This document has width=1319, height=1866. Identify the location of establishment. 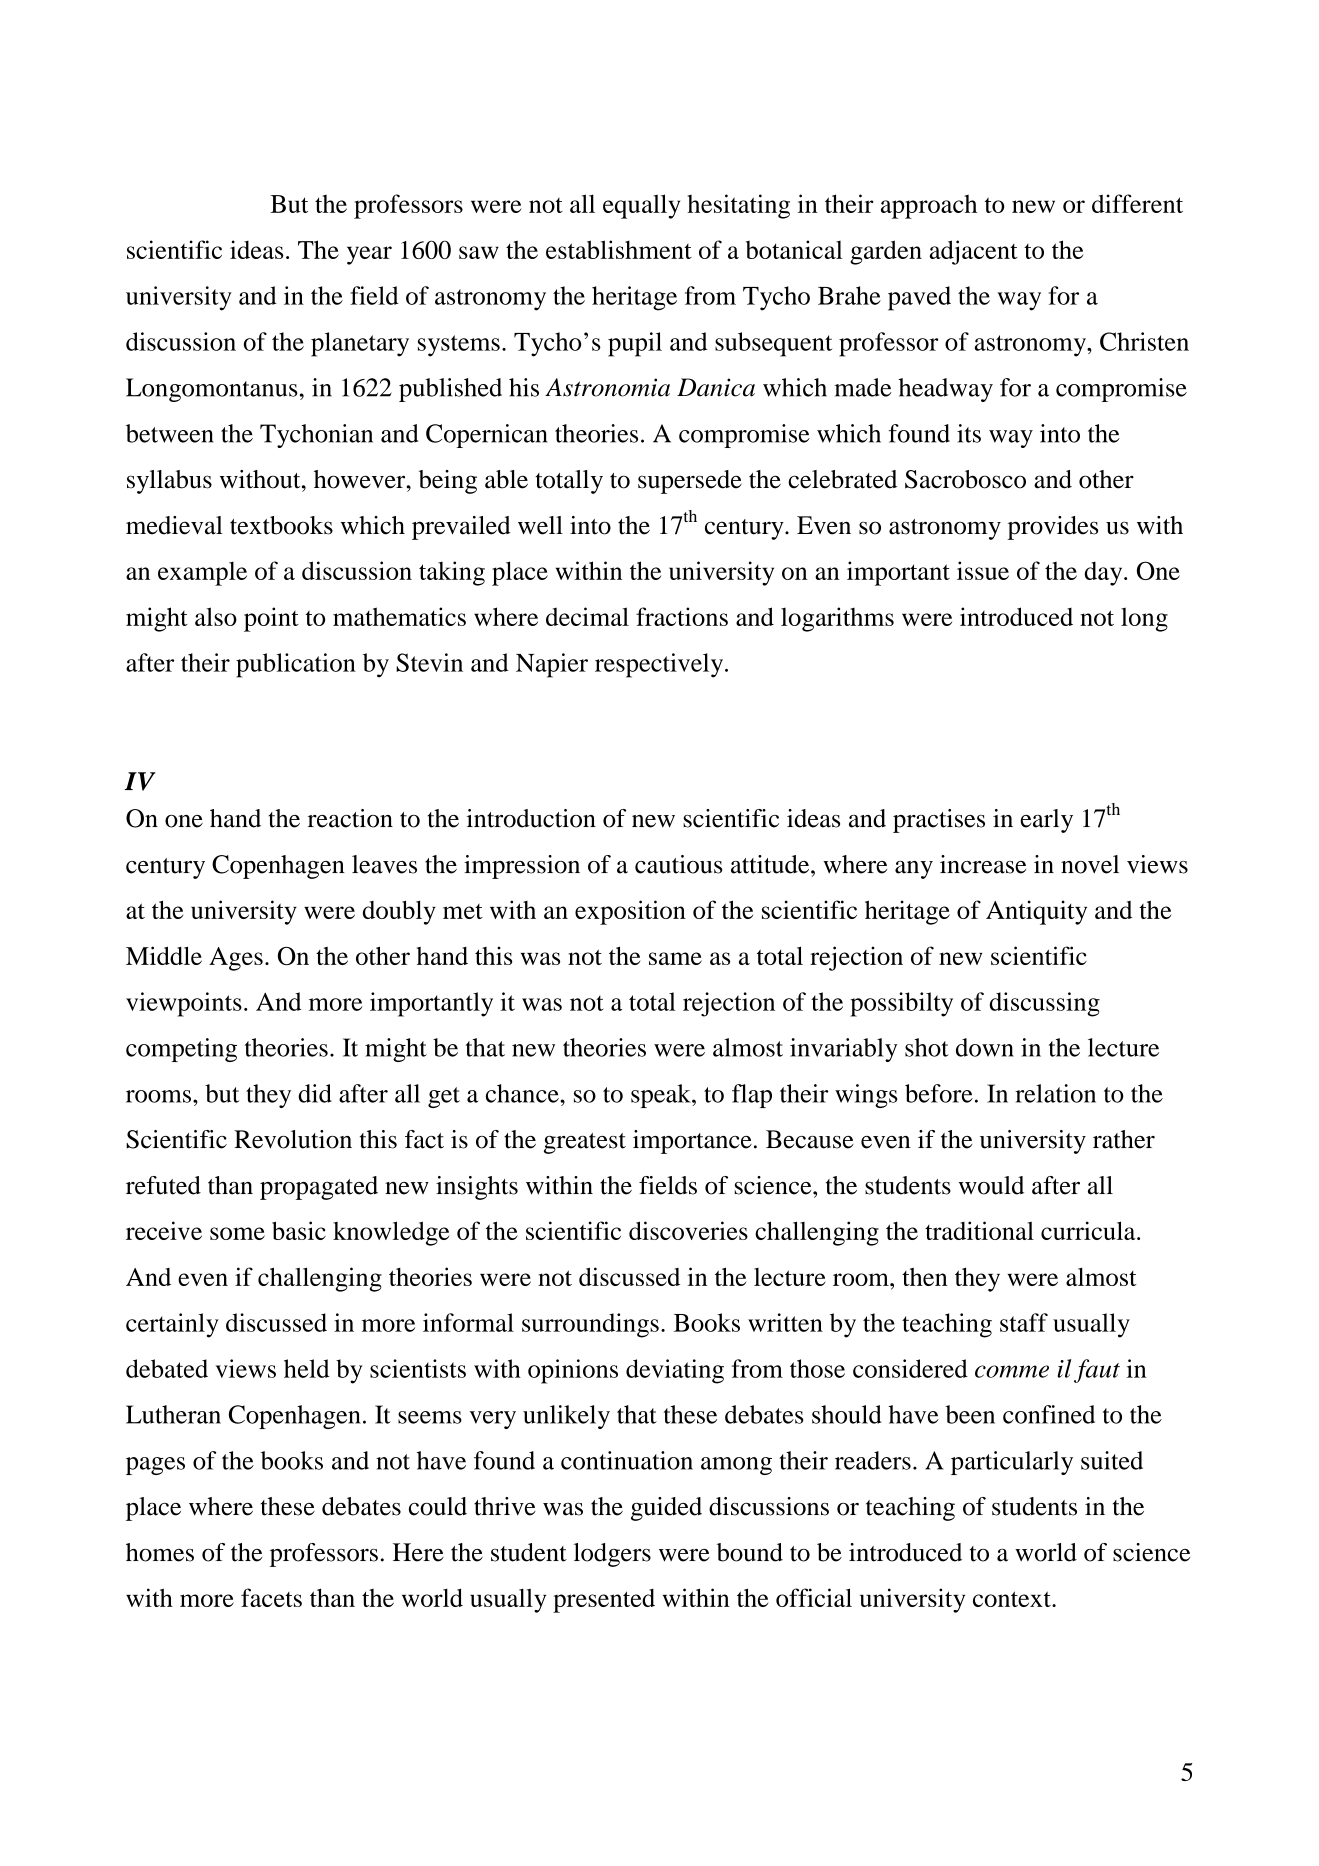
(619, 249).
